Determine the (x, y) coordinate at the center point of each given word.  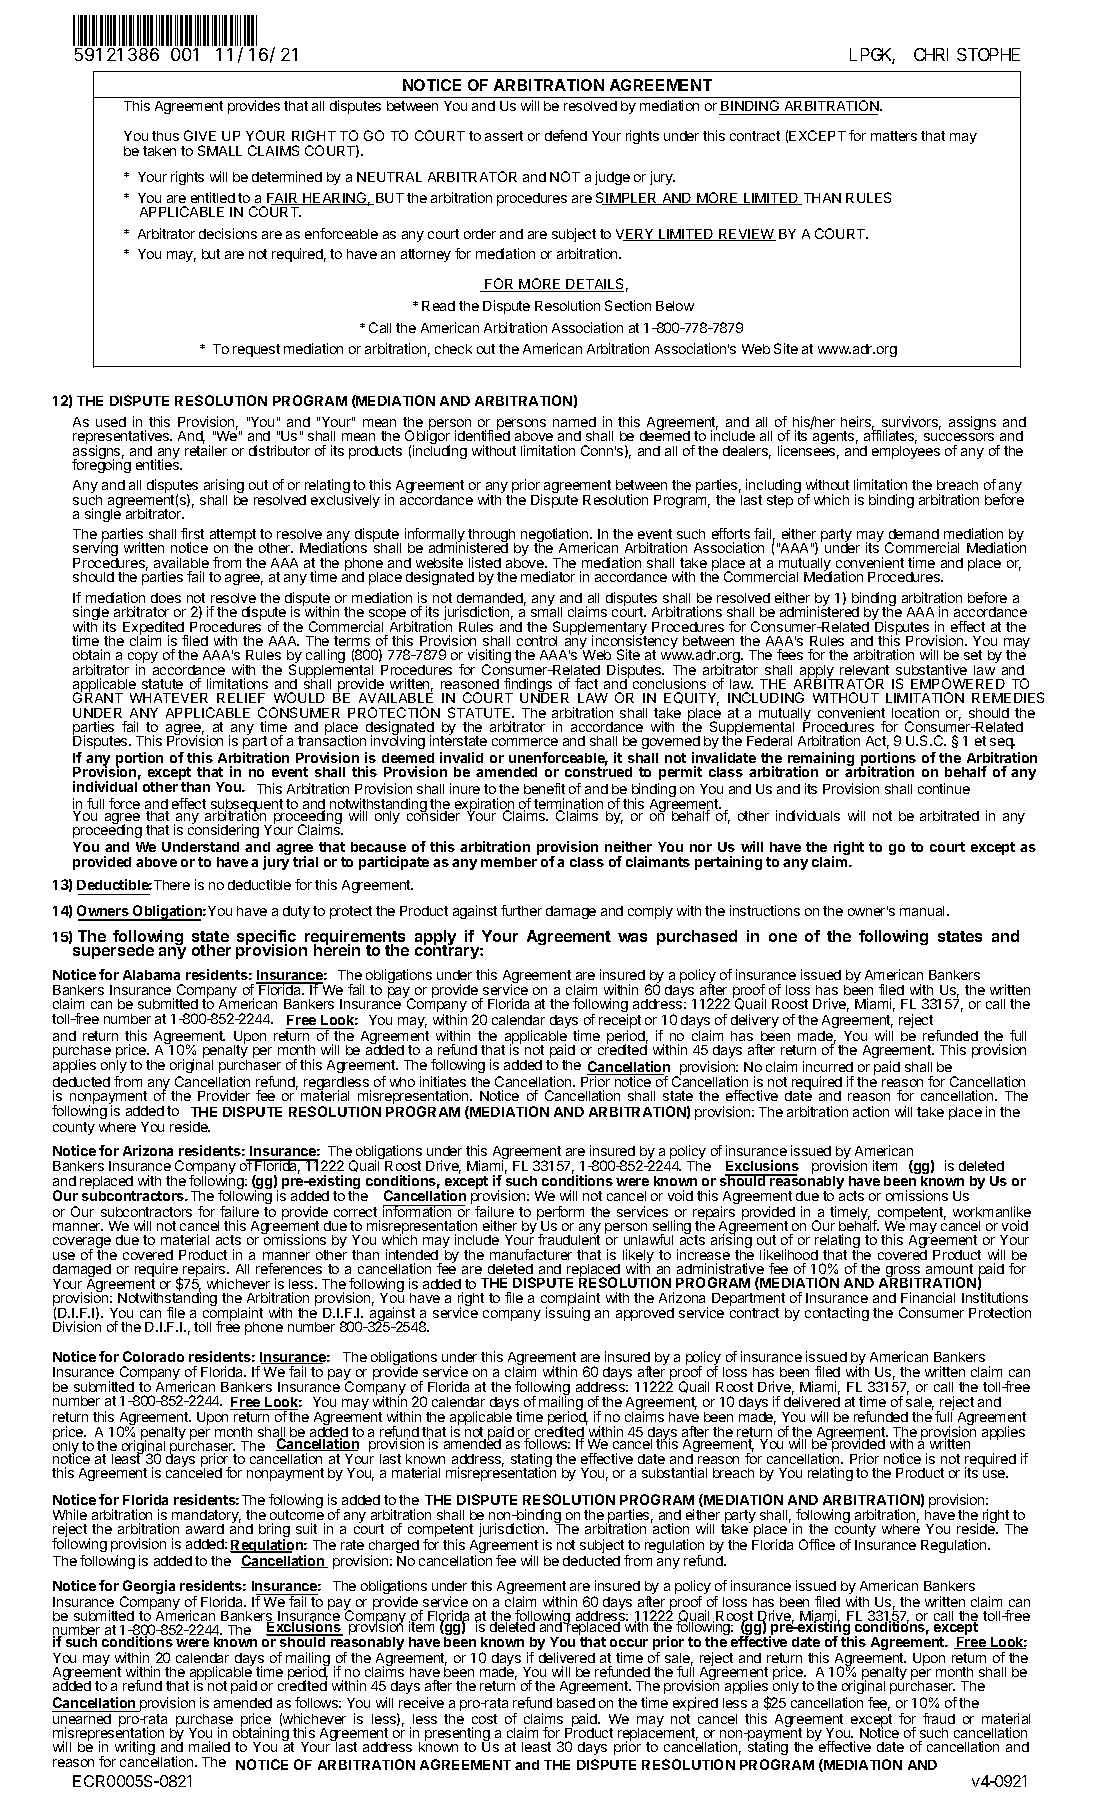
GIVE (200, 135)
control (537, 641)
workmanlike (992, 1211)
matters (894, 136)
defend (566, 135)
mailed (209, 1746)
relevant (864, 670)
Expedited (155, 629)
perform (560, 1214)
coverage (82, 1244)
